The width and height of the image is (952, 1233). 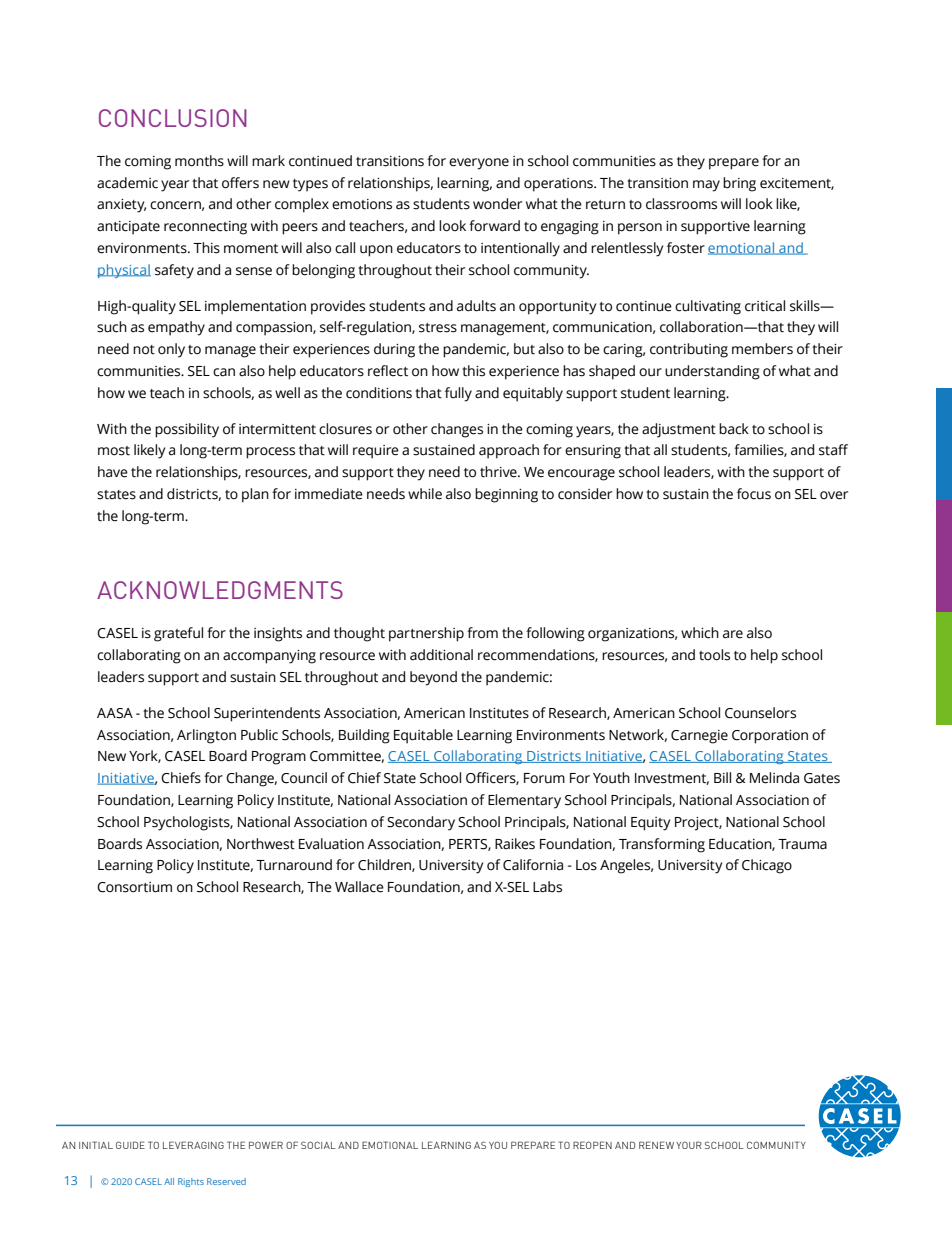 What do you see at coordinates (479, 164) in the image?
I see `everyone` at bounding box center [479, 164].
